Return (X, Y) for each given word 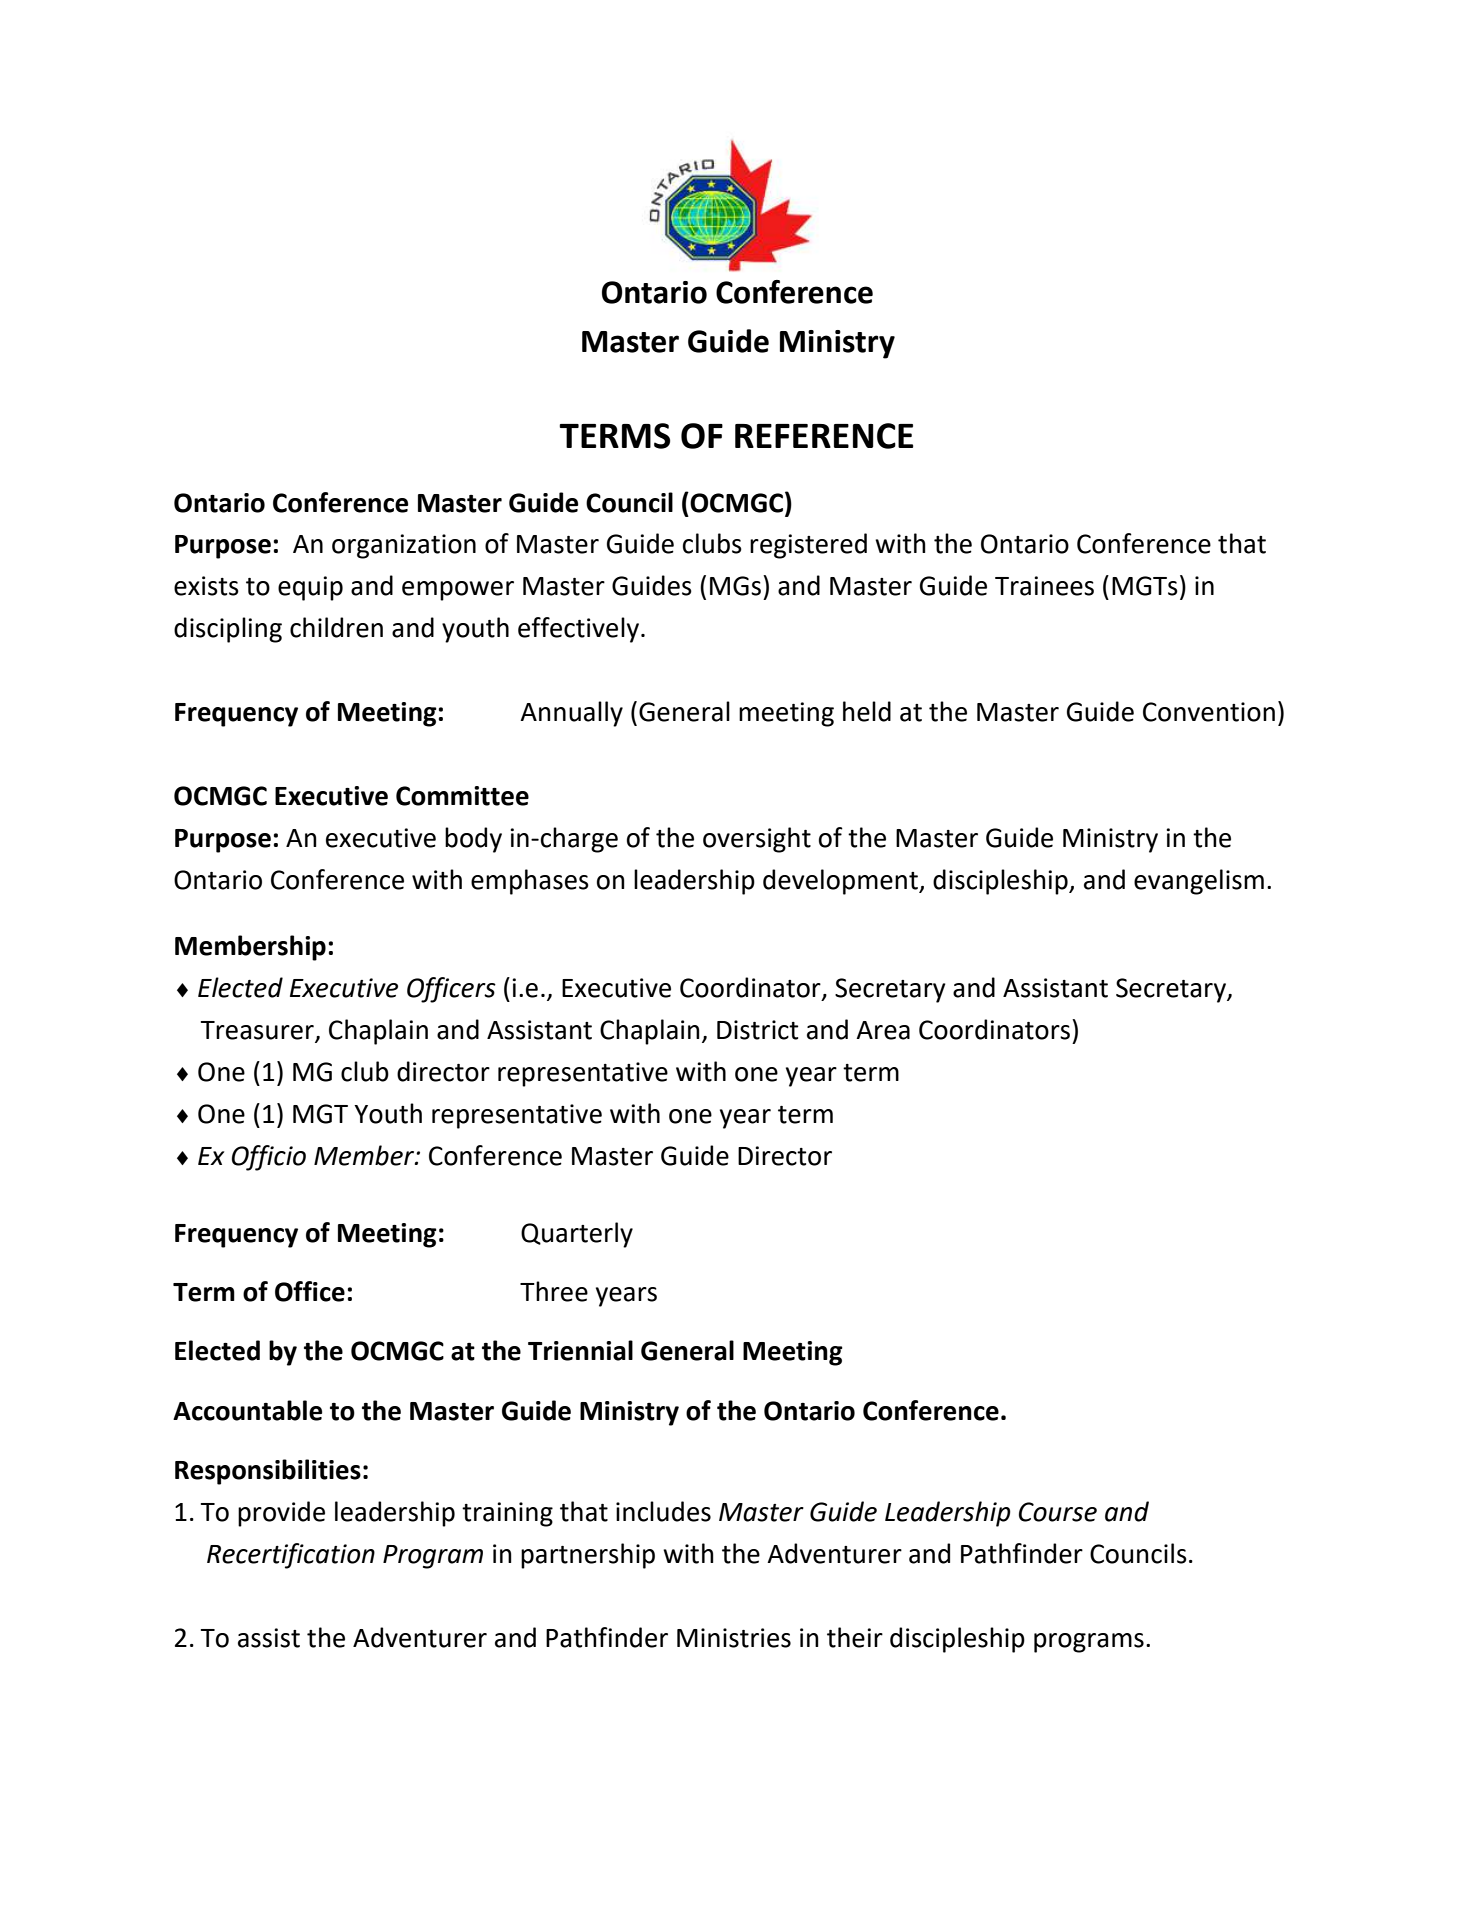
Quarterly (577, 1235)
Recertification (291, 1556)
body (473, 840)
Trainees (1044, 586)
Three (554, 1291)
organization (404, 546)
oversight (757, 840)
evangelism (1199, 882)
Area (883, 1030)
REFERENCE (824, 436)
